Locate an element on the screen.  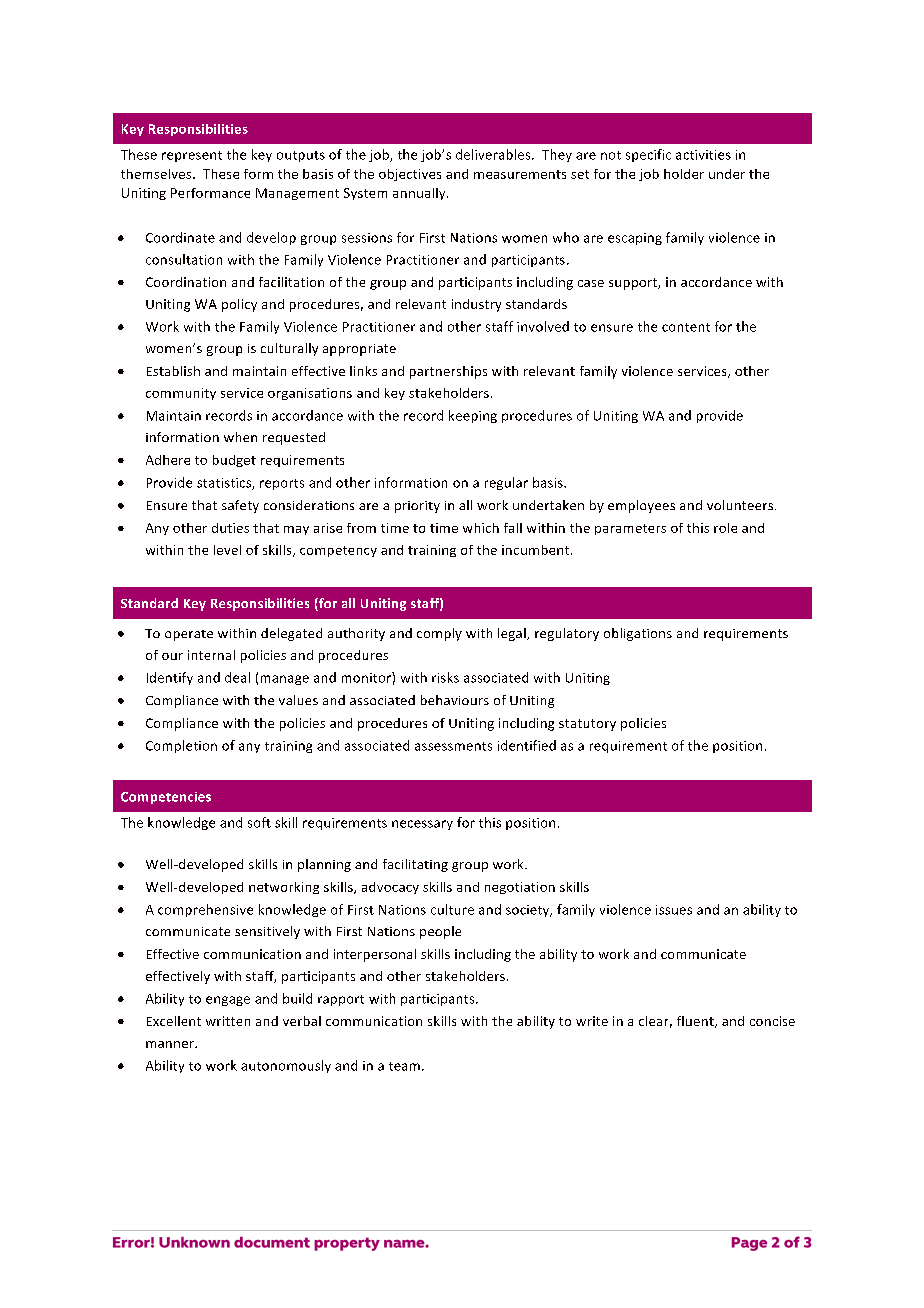
obligations is located at coordinates (638, 634).
